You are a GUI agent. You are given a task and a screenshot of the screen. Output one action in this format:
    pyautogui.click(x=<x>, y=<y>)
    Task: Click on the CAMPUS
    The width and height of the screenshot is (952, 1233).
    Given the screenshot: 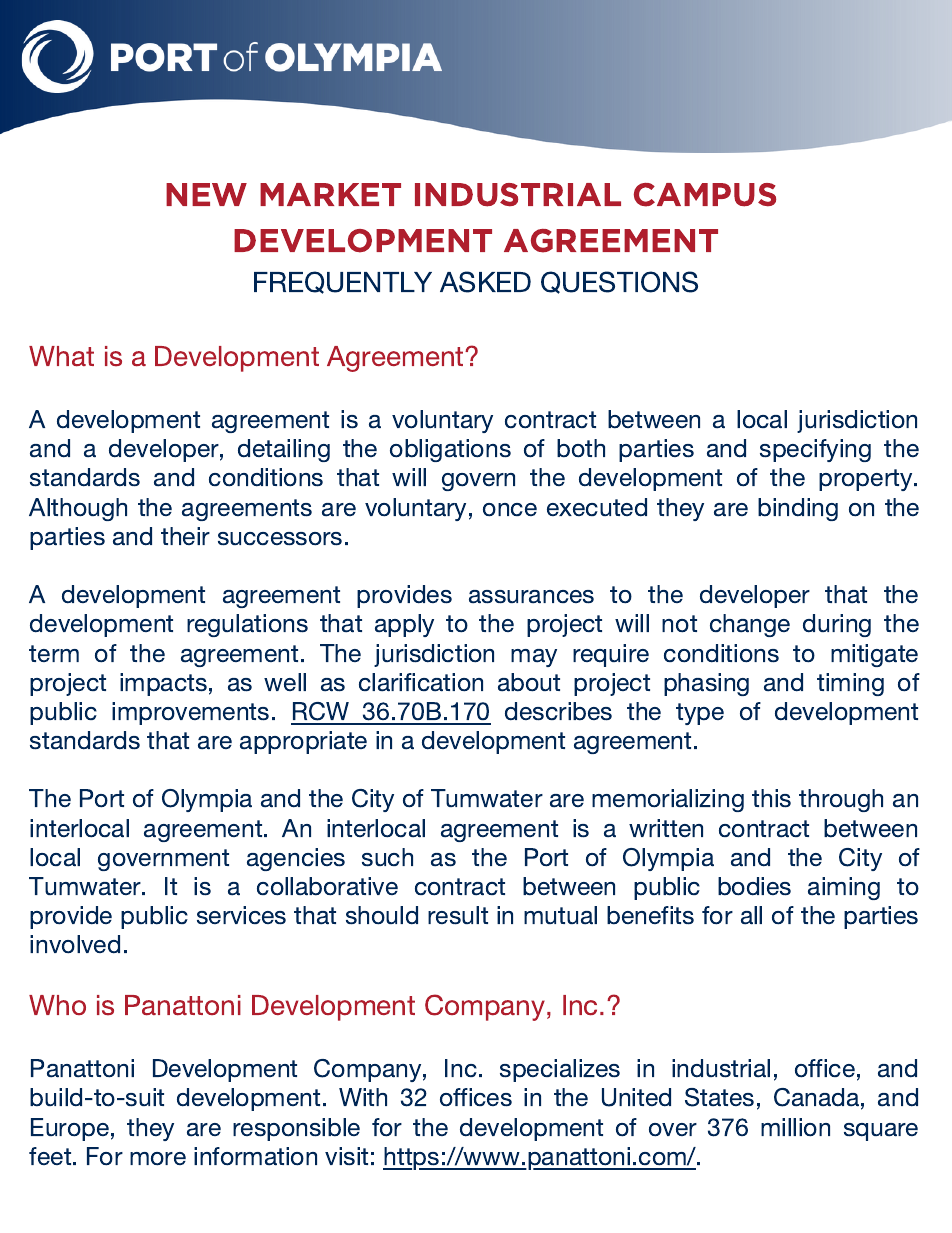 What is the action you would take?
    pyautogui.click(x=705, y=195)
